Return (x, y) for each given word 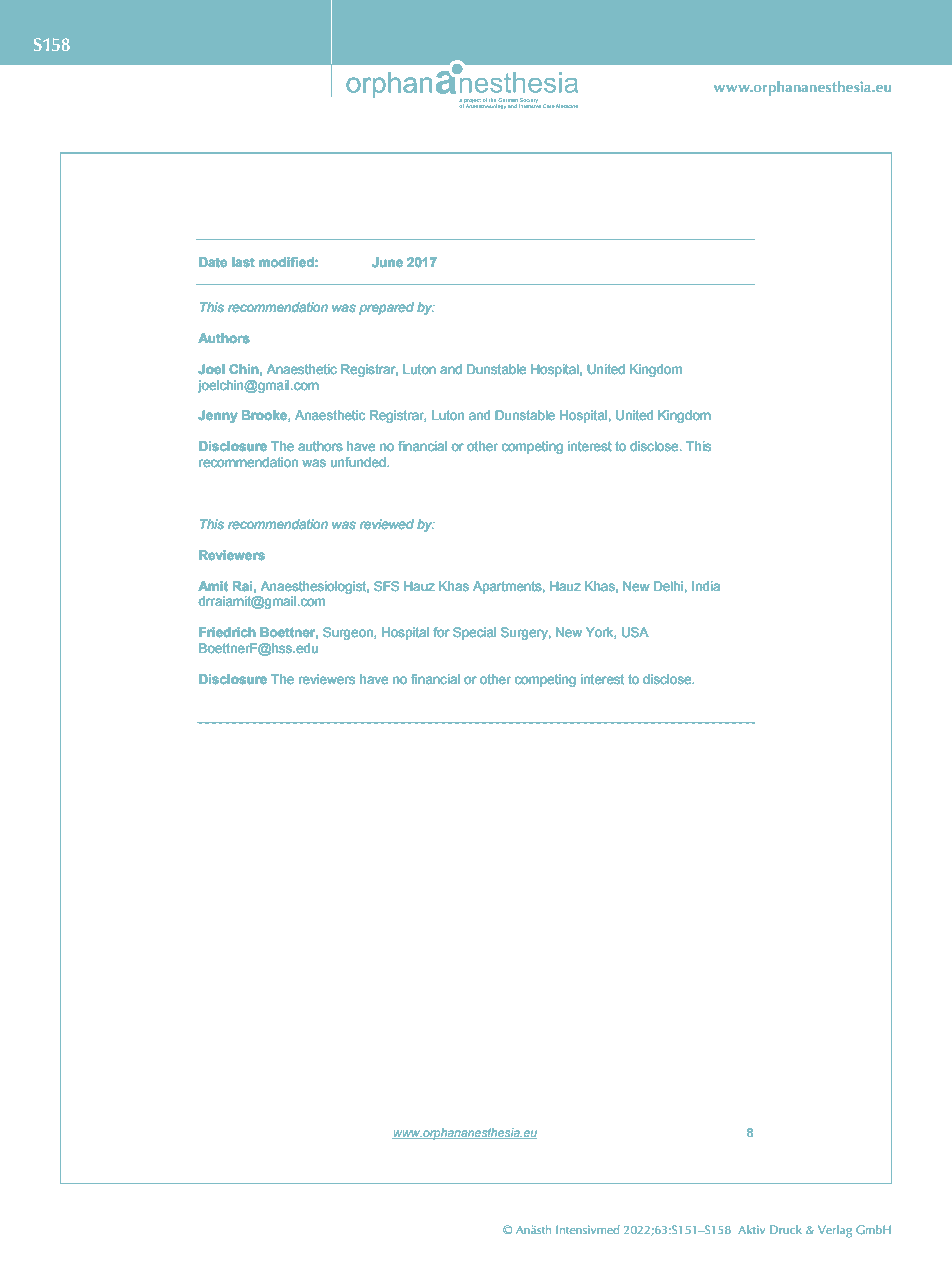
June (387, 262)
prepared (386, 308)
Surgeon (349, 633)
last (243, 262)
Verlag (835, 1231)
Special (474, 633)
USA (635, 632)
